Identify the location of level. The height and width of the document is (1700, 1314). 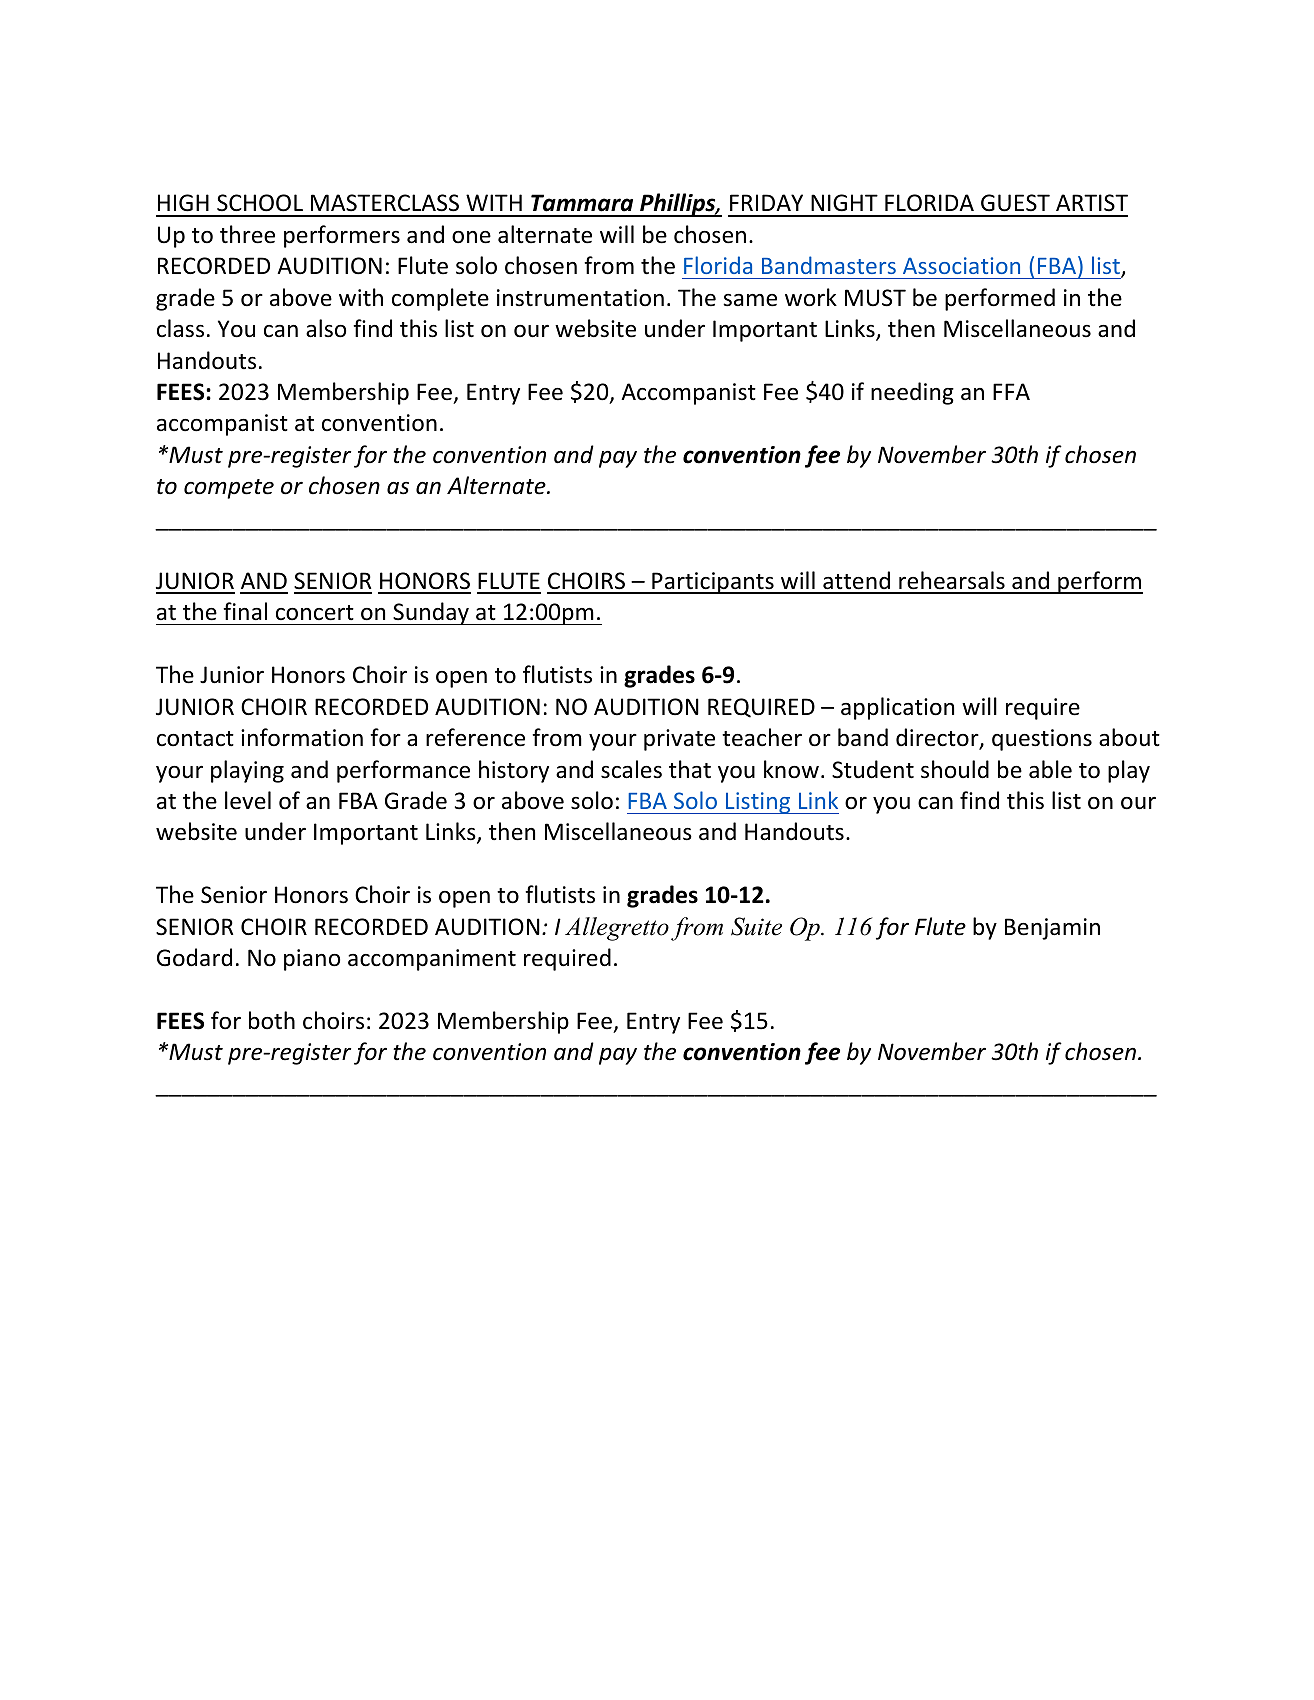
(248, 800).
